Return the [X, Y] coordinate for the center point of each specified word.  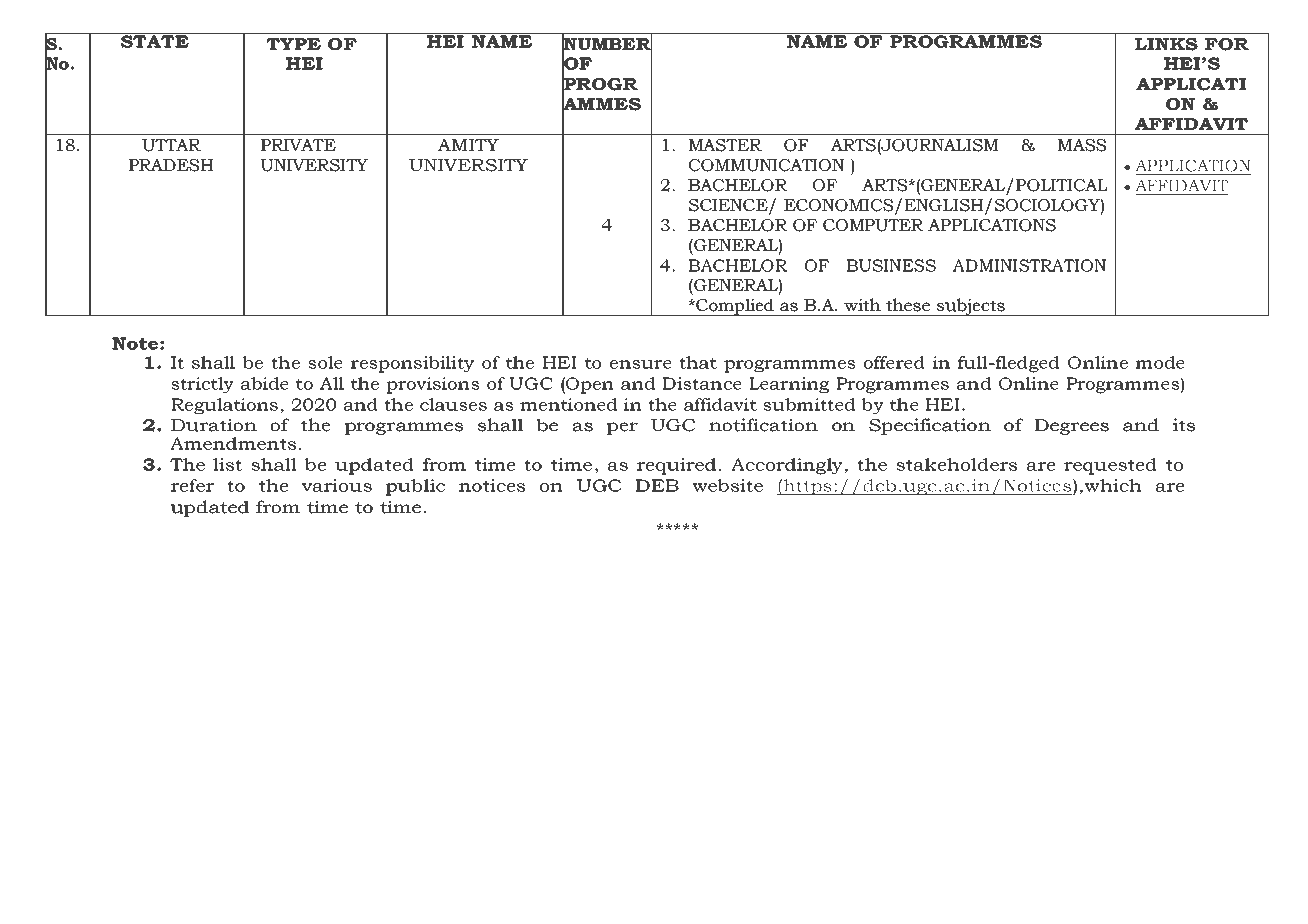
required [676, 466]
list [227, 464]
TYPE [293, 44]
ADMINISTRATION [1029, 265]
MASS [1082, 145]
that [698, 362]
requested [1110, 466]
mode [1160, 362]
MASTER [725, 145]
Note [135, 343]
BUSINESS [891, 265]
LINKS [1166, 44]
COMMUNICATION [766, 165]
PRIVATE [298, 145]
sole [325, 362]
